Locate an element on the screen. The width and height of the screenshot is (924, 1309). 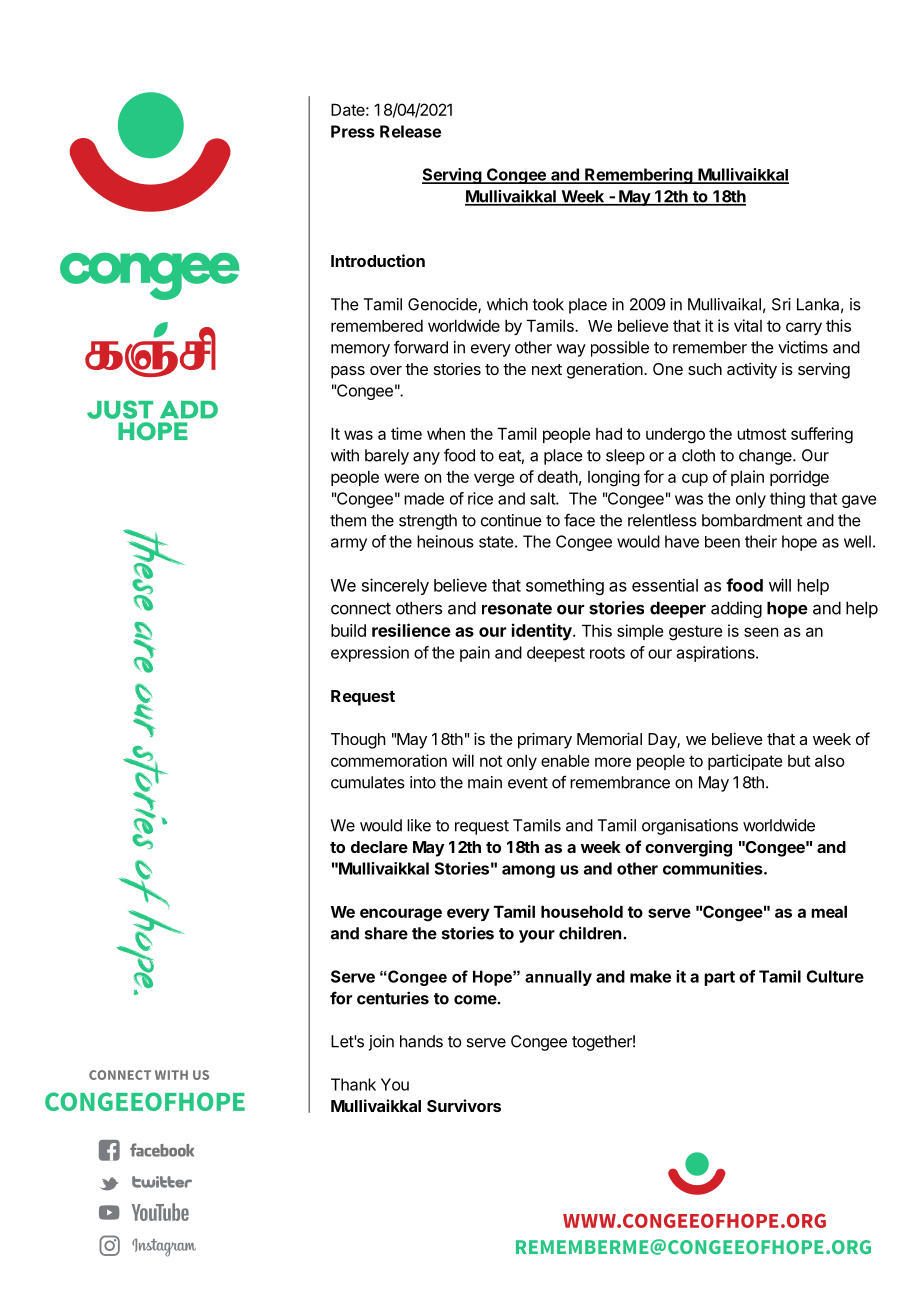
hands is located at coordinates (421, 1041).
